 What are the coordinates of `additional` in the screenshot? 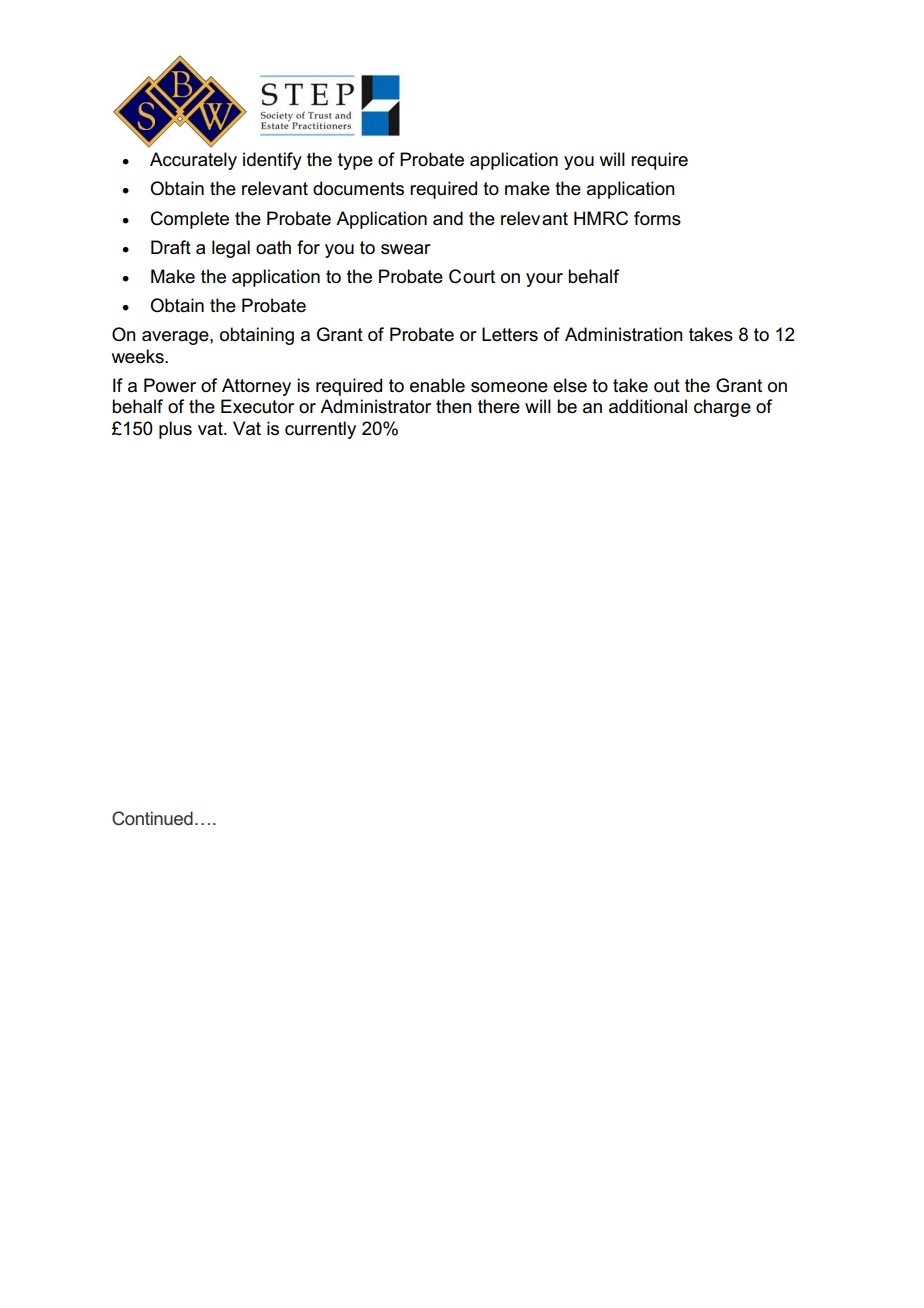 It's located at (648, 406).
